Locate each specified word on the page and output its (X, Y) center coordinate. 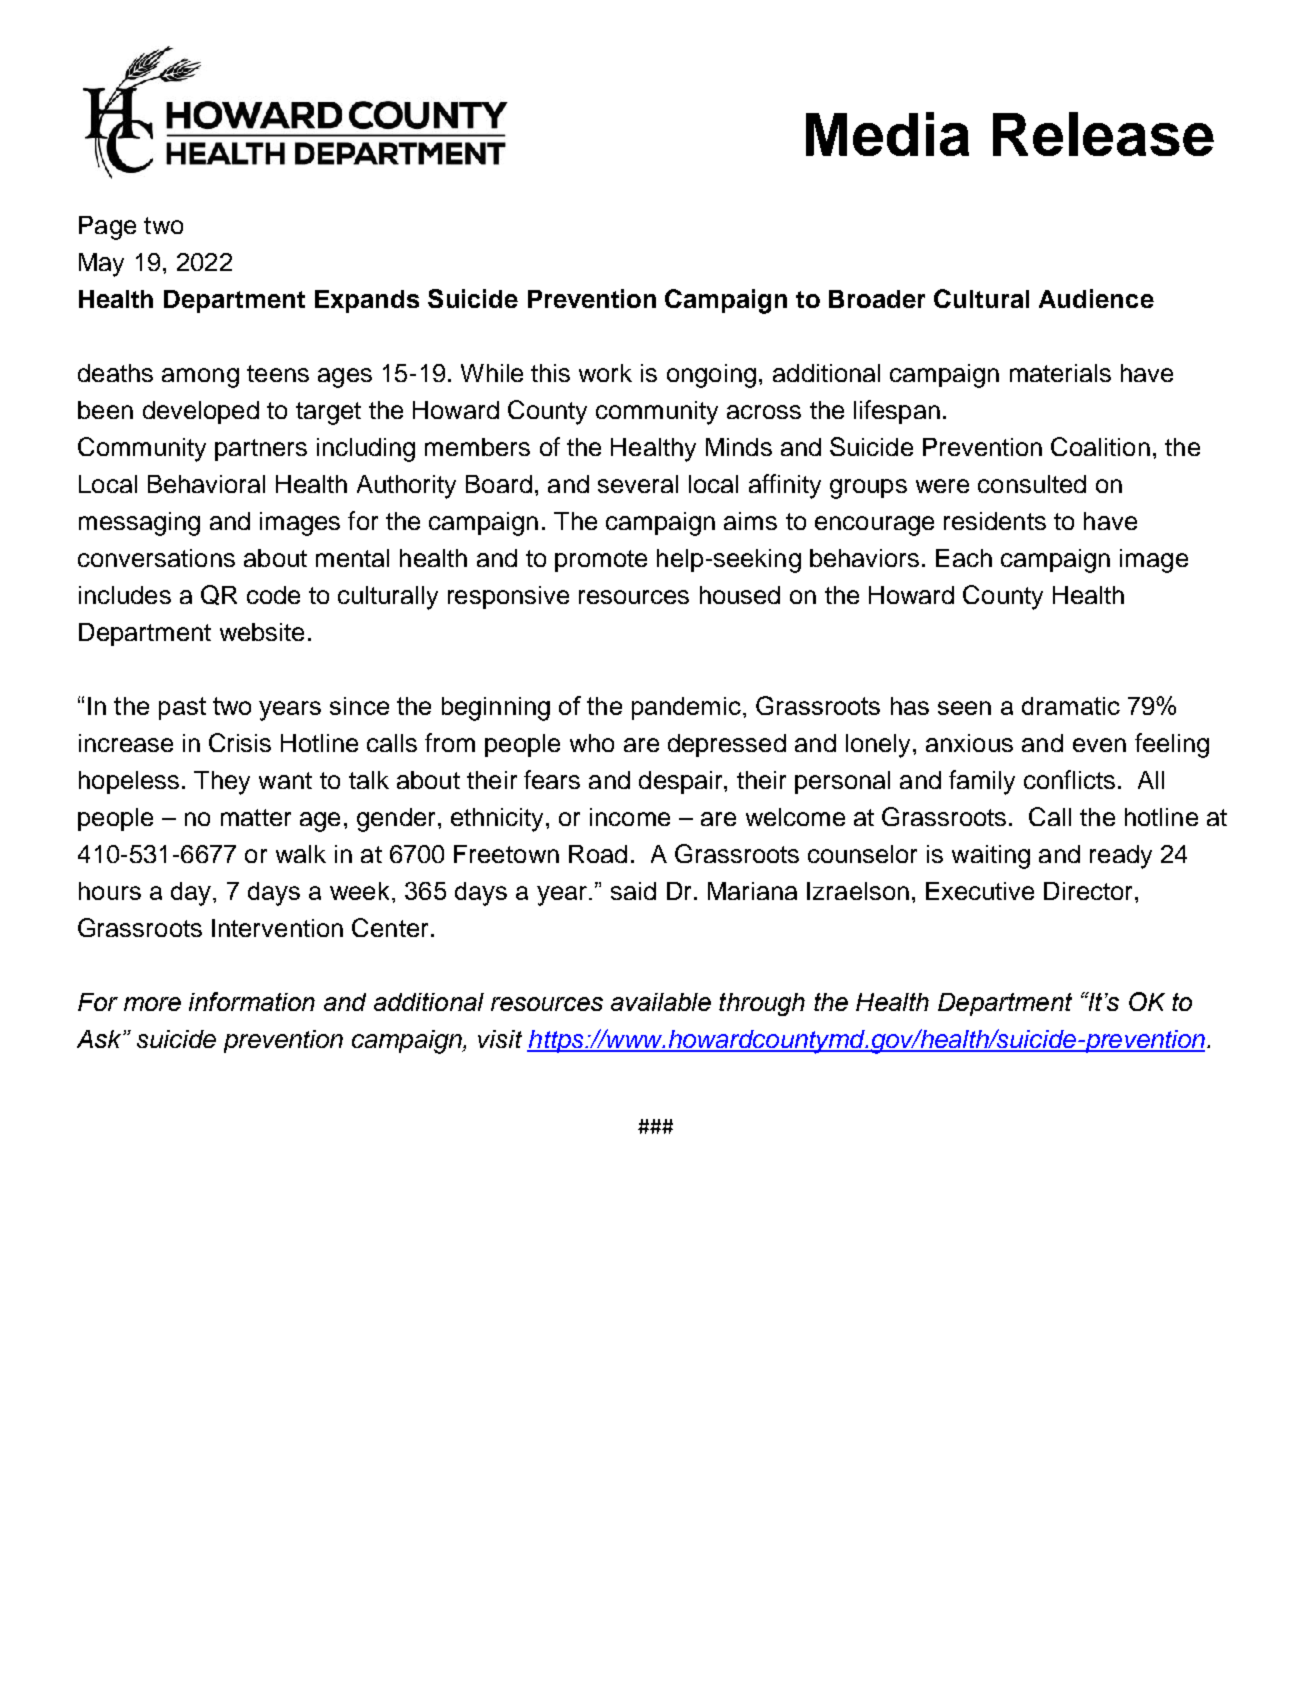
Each (964, 558)
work (605, 373)
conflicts (1069, 779)
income (630, 817)
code (273, 595)
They (222, 783)
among (200, 378)
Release (1103, 134)
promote (601, 561)
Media (887, 134)
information (252, 1001)
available (661, 1002)
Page (107, 228)
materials (1060, 373)
